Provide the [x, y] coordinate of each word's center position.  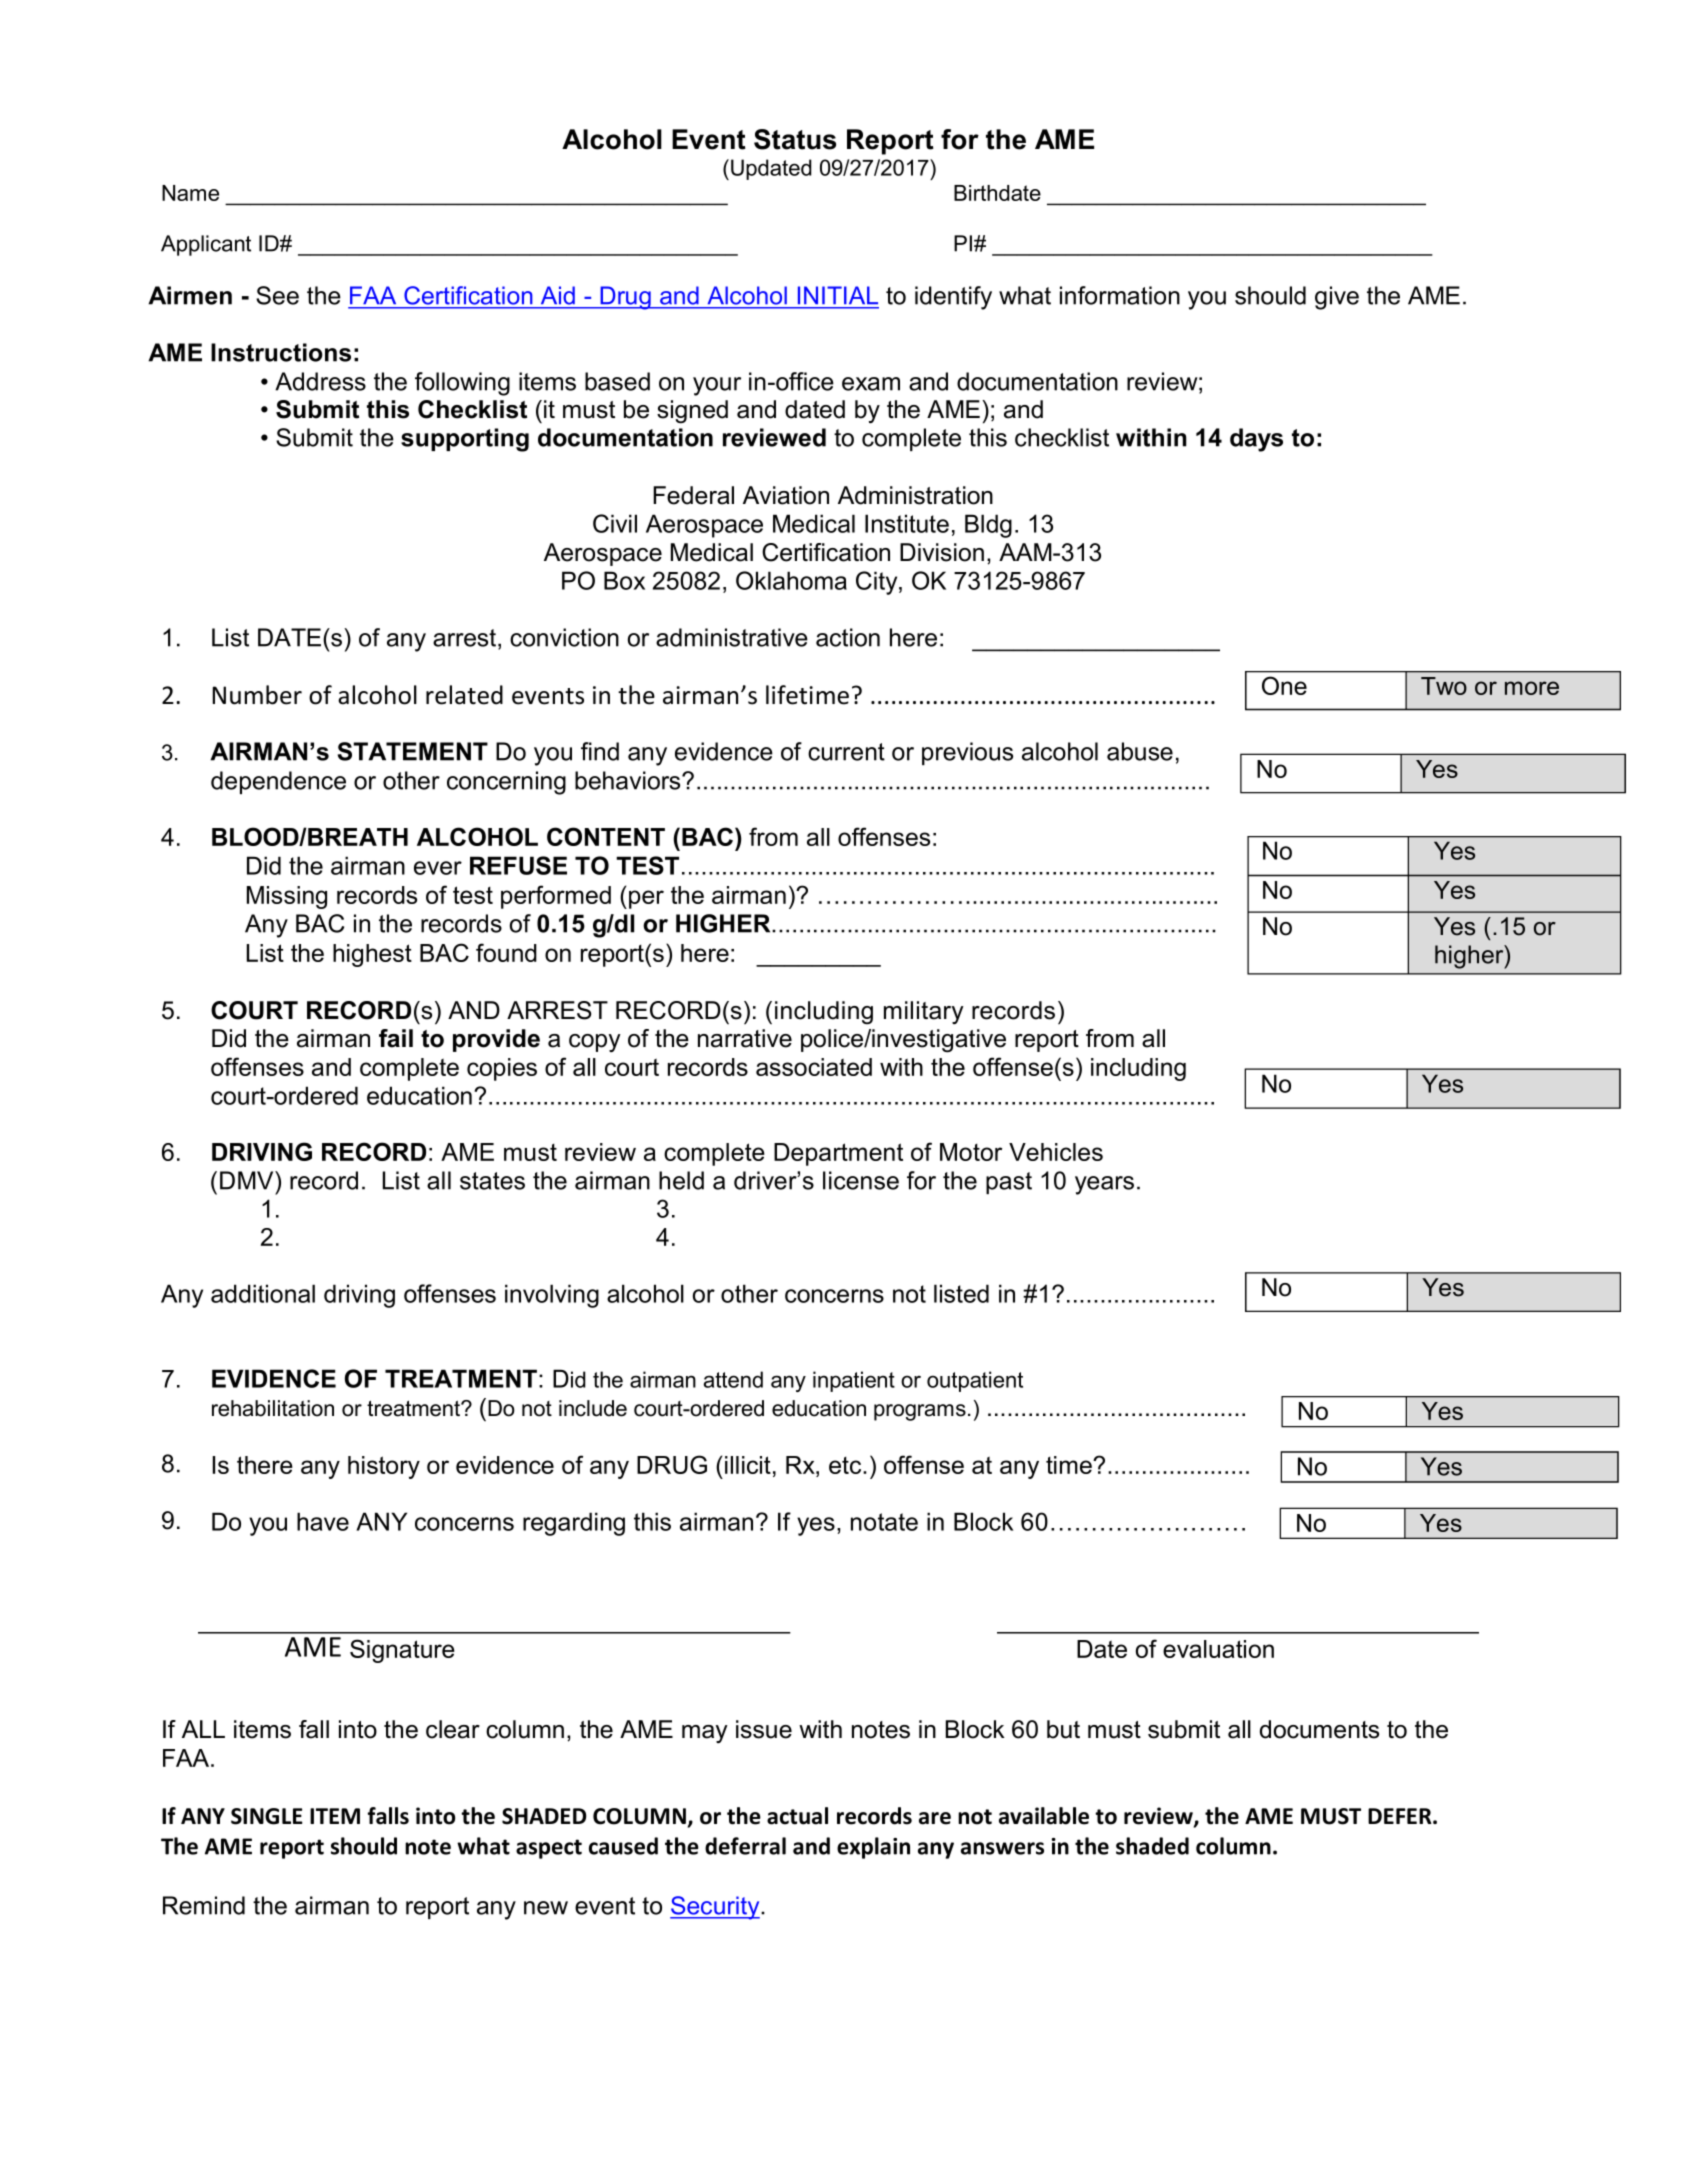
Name [190, 193]
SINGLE [267, 1816]
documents [1319, 1729]
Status [795, 139]
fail [396, 1038]
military [924, 1012]
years [1104, 1185]
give [1337, 298]
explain [873, 1848]
